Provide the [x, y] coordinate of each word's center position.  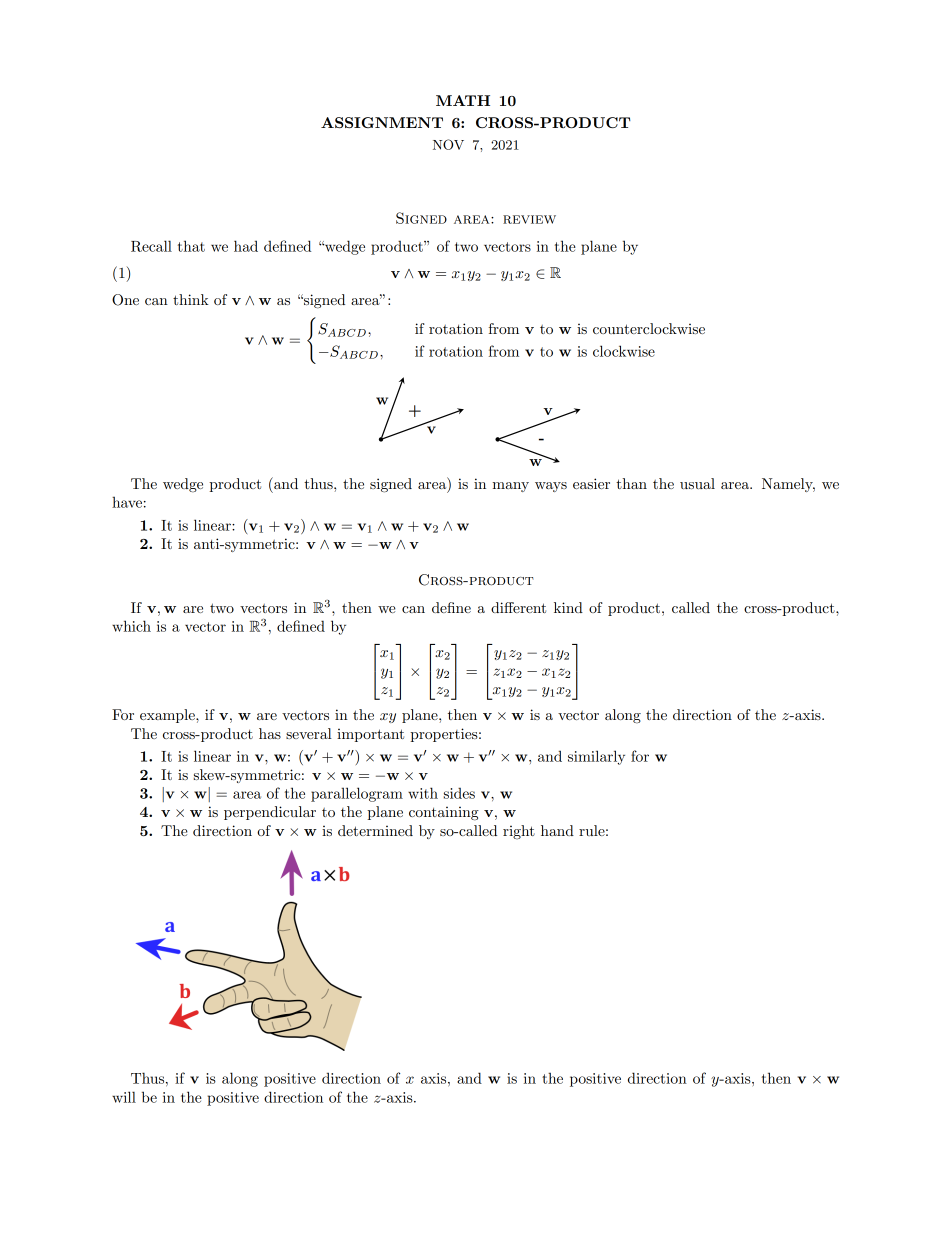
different [518, 607]
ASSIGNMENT [382, 122]
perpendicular [270, 813]
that [191, 246]
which [131, 626]
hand [557, 830]
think [191, 299]
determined [375, 830]
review [529, 219]
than [631, 483]
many [511, 487]
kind [568, 607]
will [124, 1097]
